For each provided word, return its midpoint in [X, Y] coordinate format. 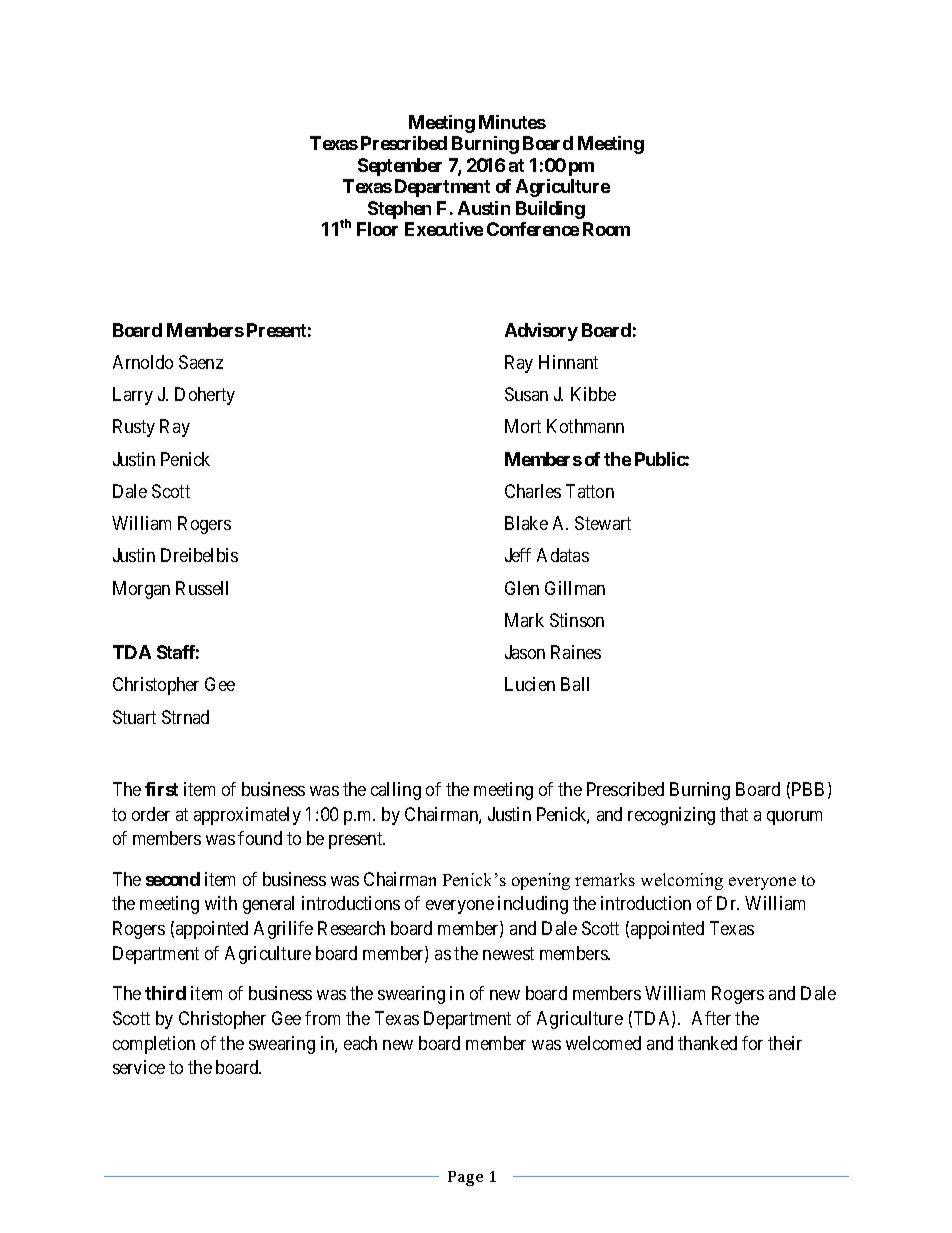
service [139, 1067]
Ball [575, 684]
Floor [377, 229]
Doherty [205, 396]
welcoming [682, 881]
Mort [523, 426]
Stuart [134, 717]
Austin [484, 208]
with [221, 903]
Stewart [603, 523]
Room [606, 229]
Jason [525, 652]
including [533, 905]
